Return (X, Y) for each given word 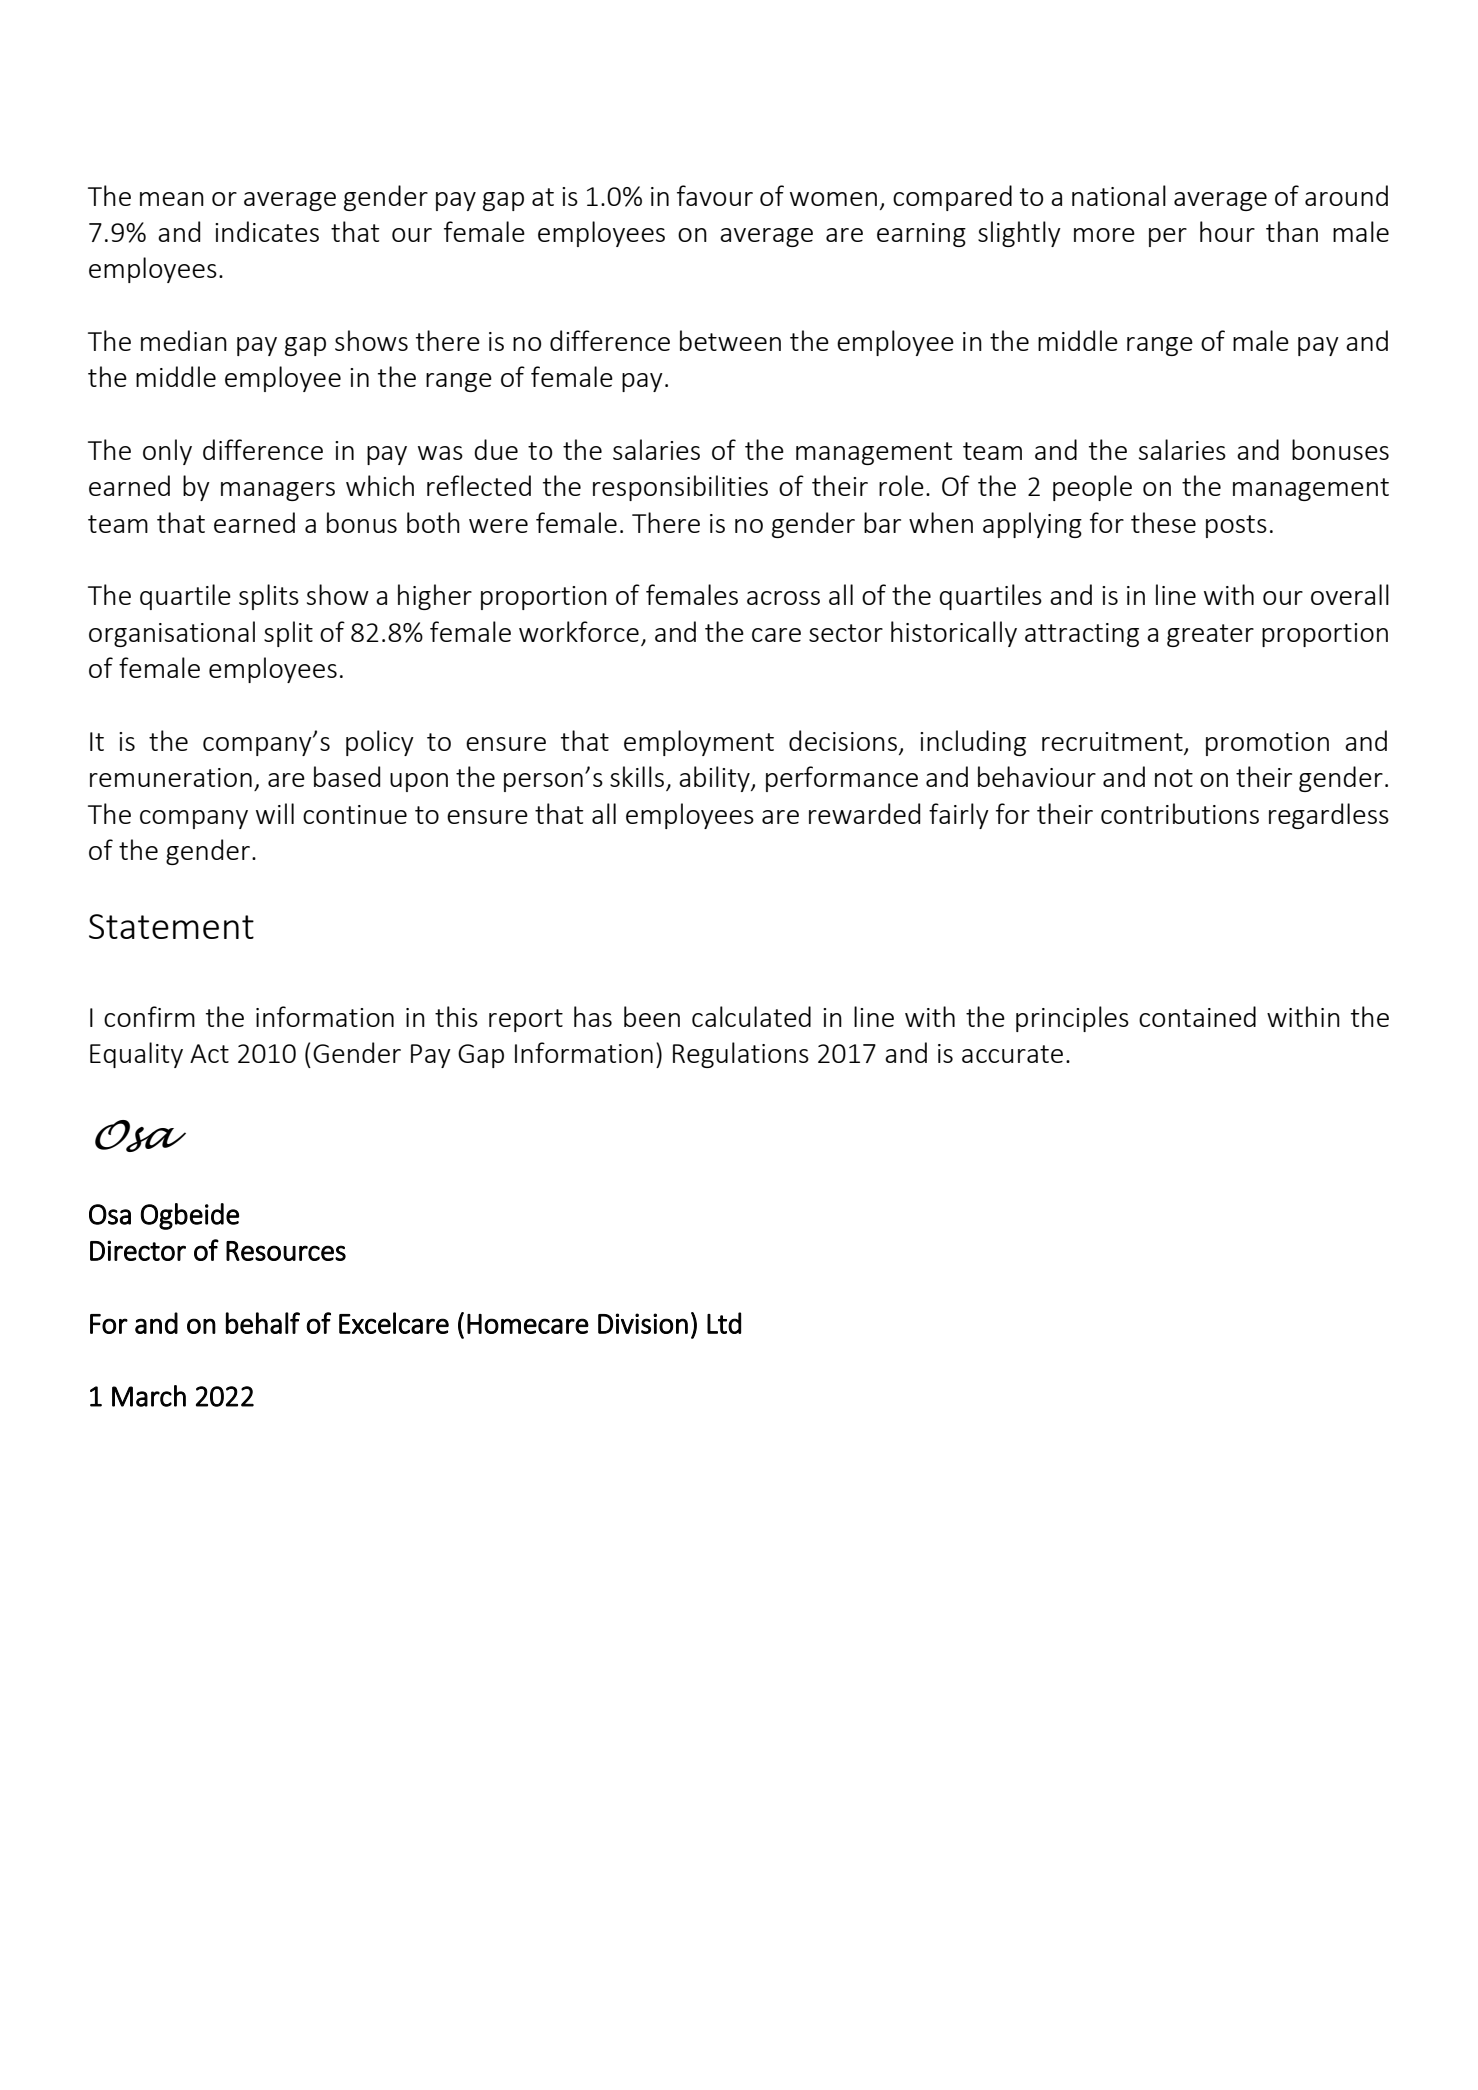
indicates (267, 231)
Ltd (724, 1323)
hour (1227, 231)
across (783, 598)
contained (1197, 1016)
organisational (172, 634)
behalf (263, 1323)
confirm (149, 1016)
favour (715, 195)
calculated (751, 1016)
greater (1210, 635)
